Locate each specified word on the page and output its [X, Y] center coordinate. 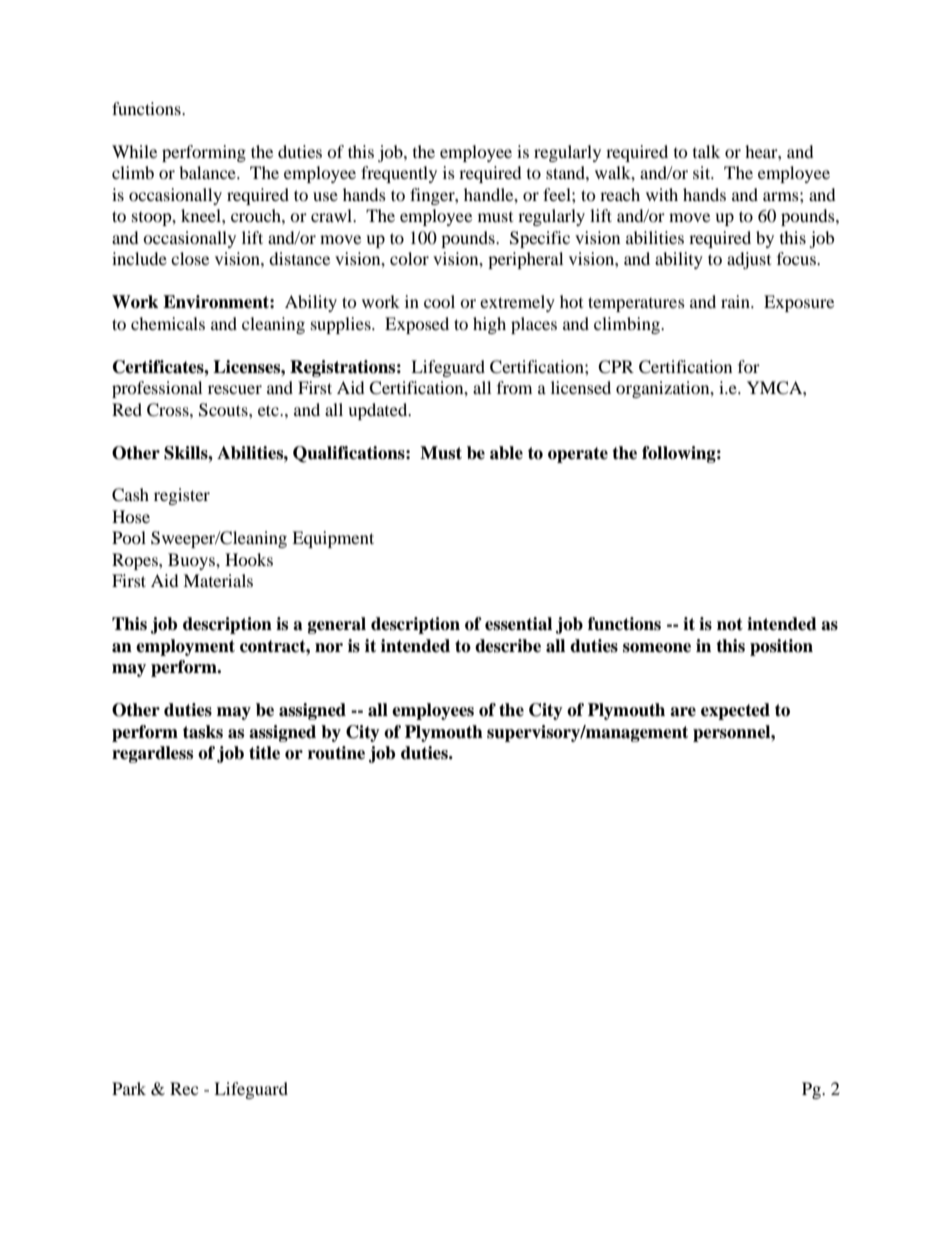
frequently [399, 174]
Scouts [224, 410]
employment [185, 647]
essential [518, 624]
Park [129, 1088]
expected [735, 711]
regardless [152, 754]
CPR [616, 367]
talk [706, 151]
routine [336, 753]
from [514, 387]
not [730, 624]
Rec [184, 1088]
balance [208, 172]
